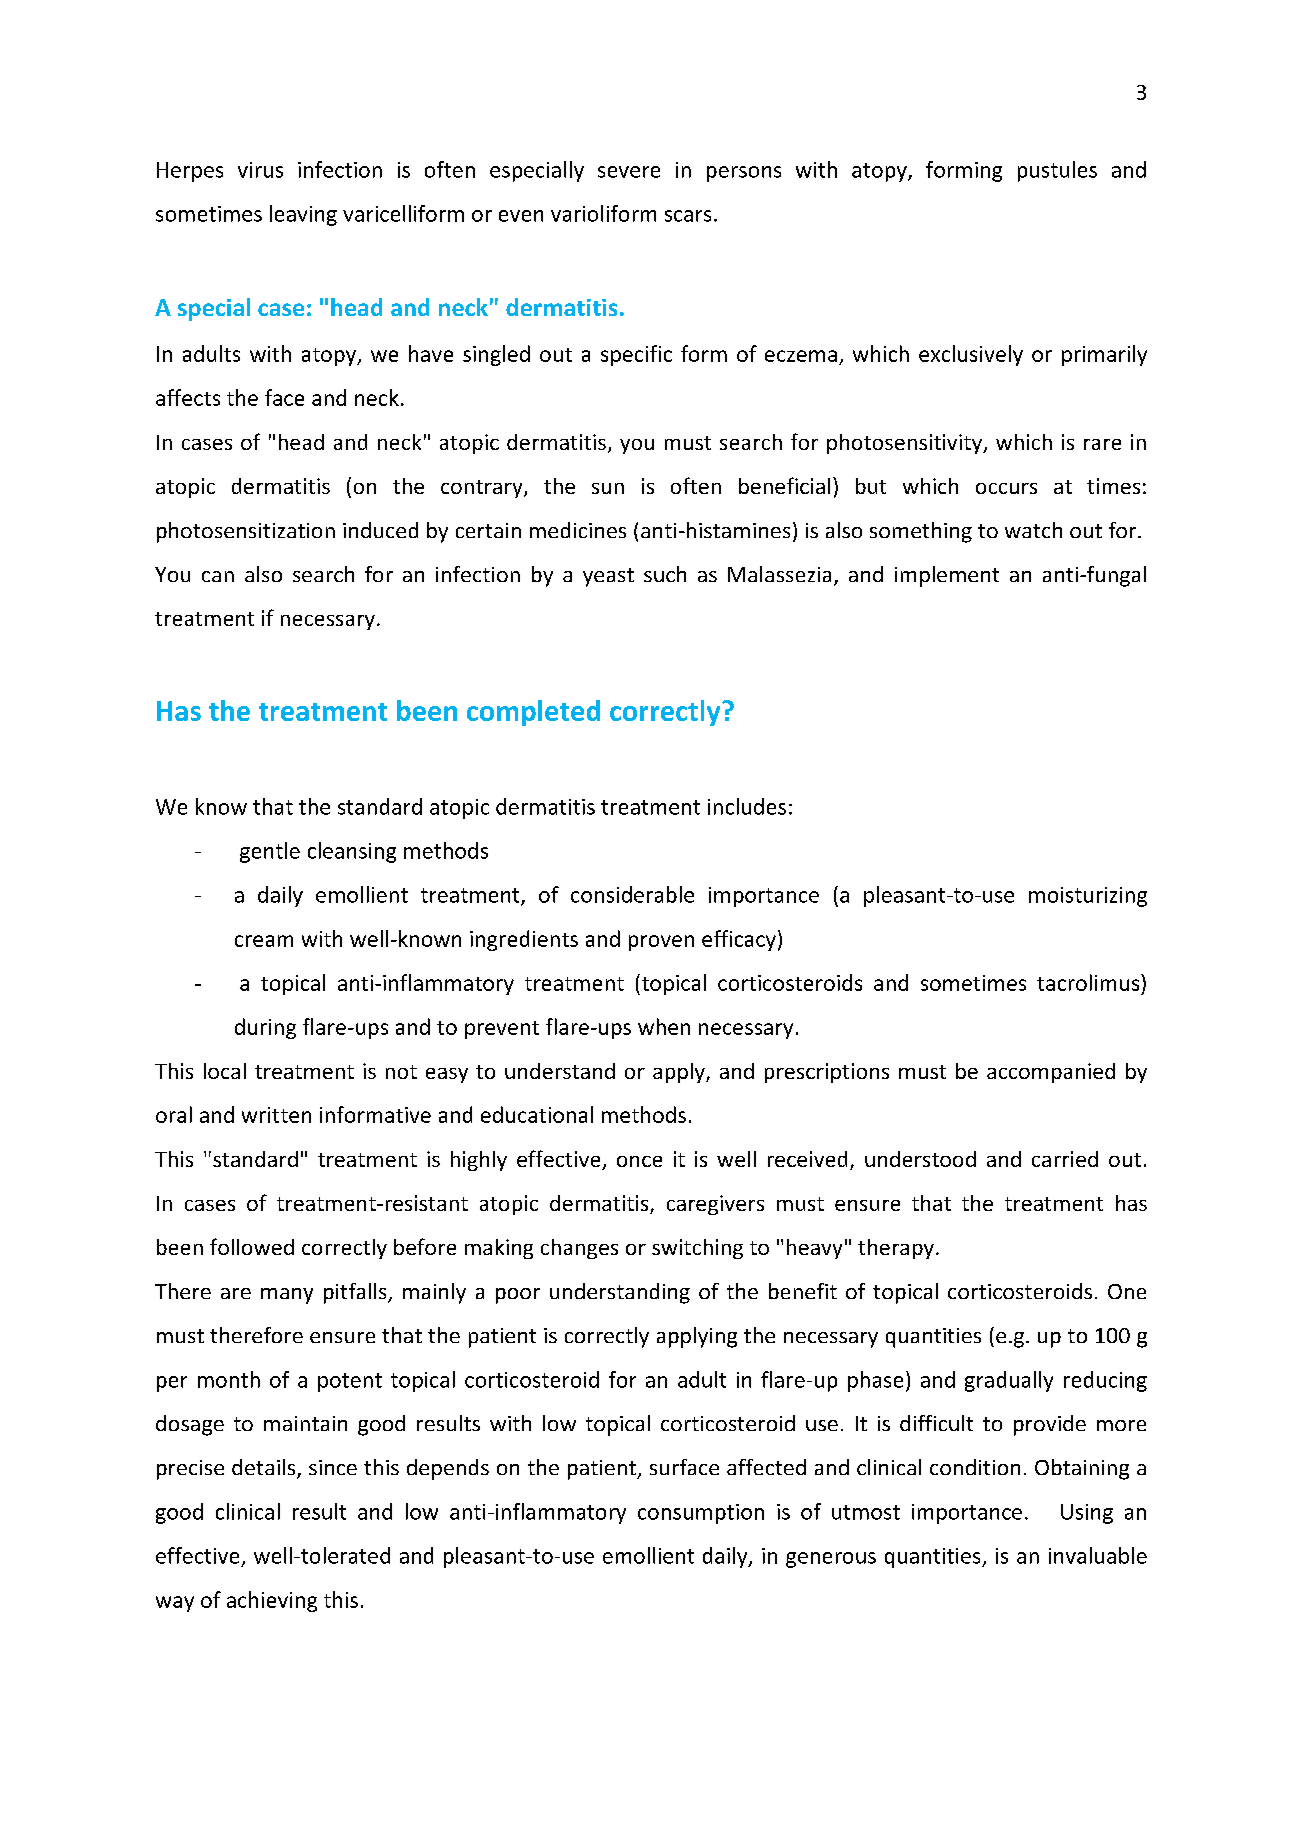 This image has width=1302, height=1842. Describe the element at coordinates (701, 1514) in the image. I see `consumption` at that location.
